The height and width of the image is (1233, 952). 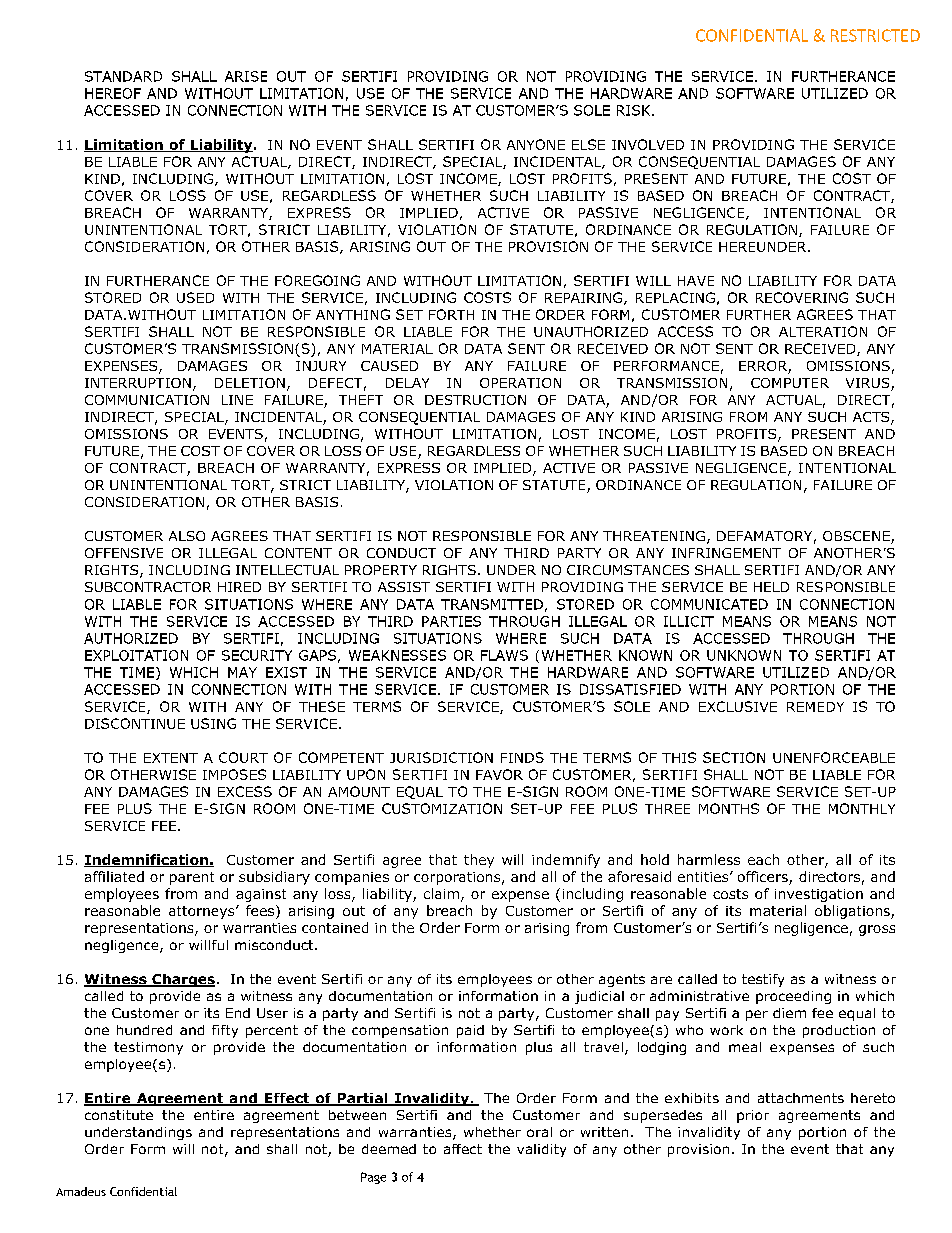 What do you see at coordinates (753, 1116) in the image?
I see `prior` at bounding box center [753, 1116].
